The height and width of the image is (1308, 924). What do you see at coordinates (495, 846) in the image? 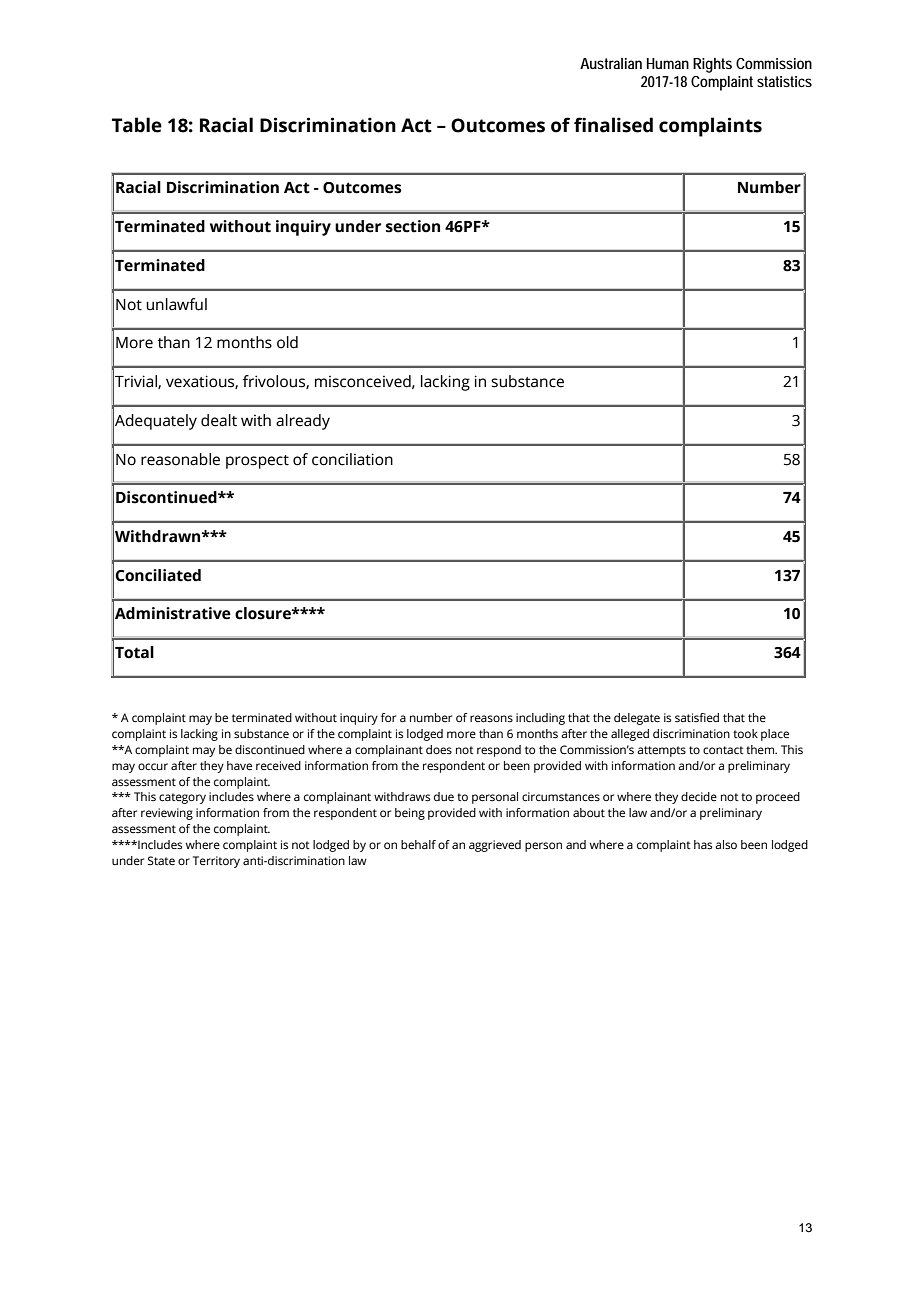
I see `aggrieved` at bounding box center [495, 846].
